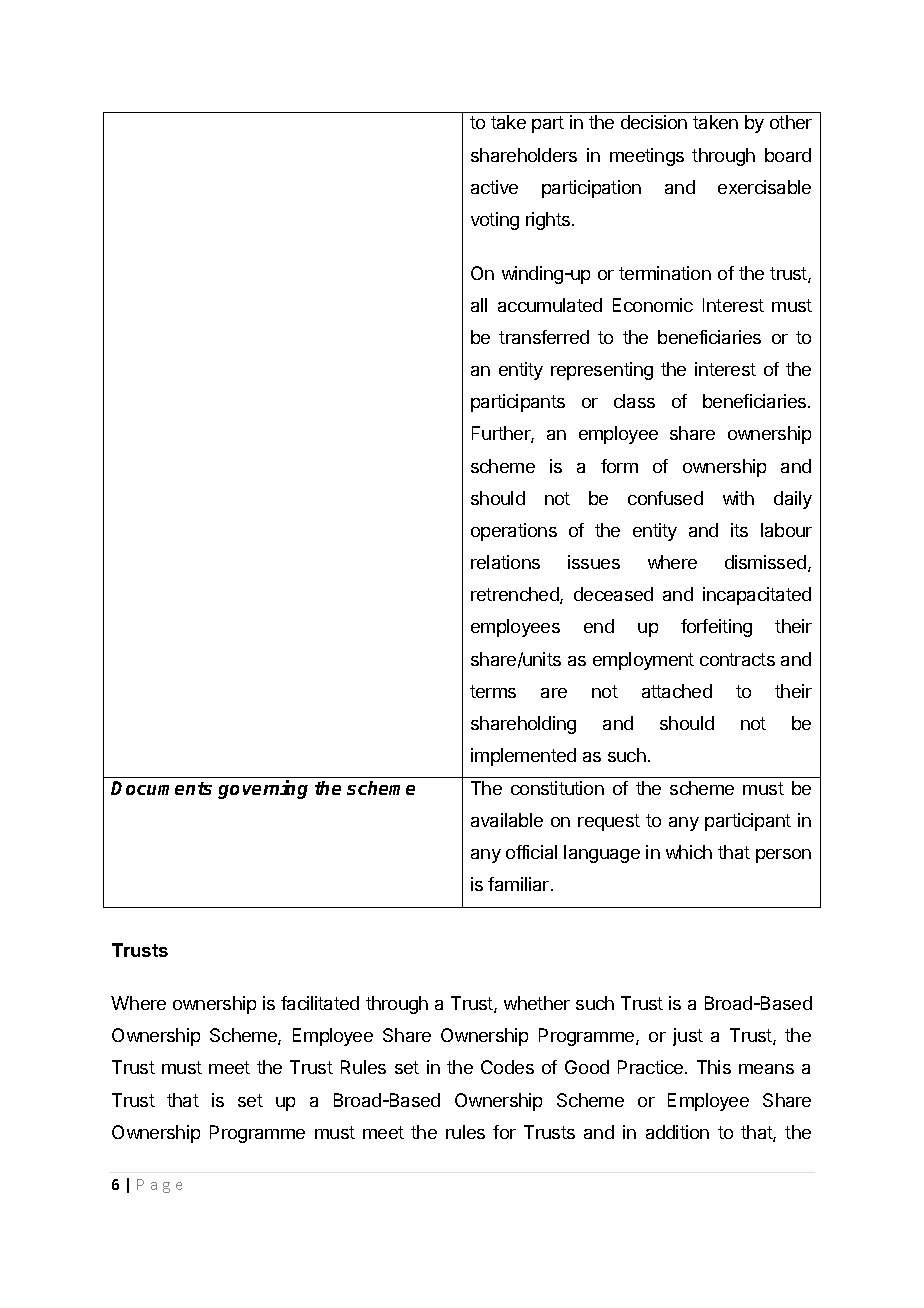 This document has height=1308, width=924. Describe the element at coordinates (548, 221) in the document. I see `rights` at that location.
